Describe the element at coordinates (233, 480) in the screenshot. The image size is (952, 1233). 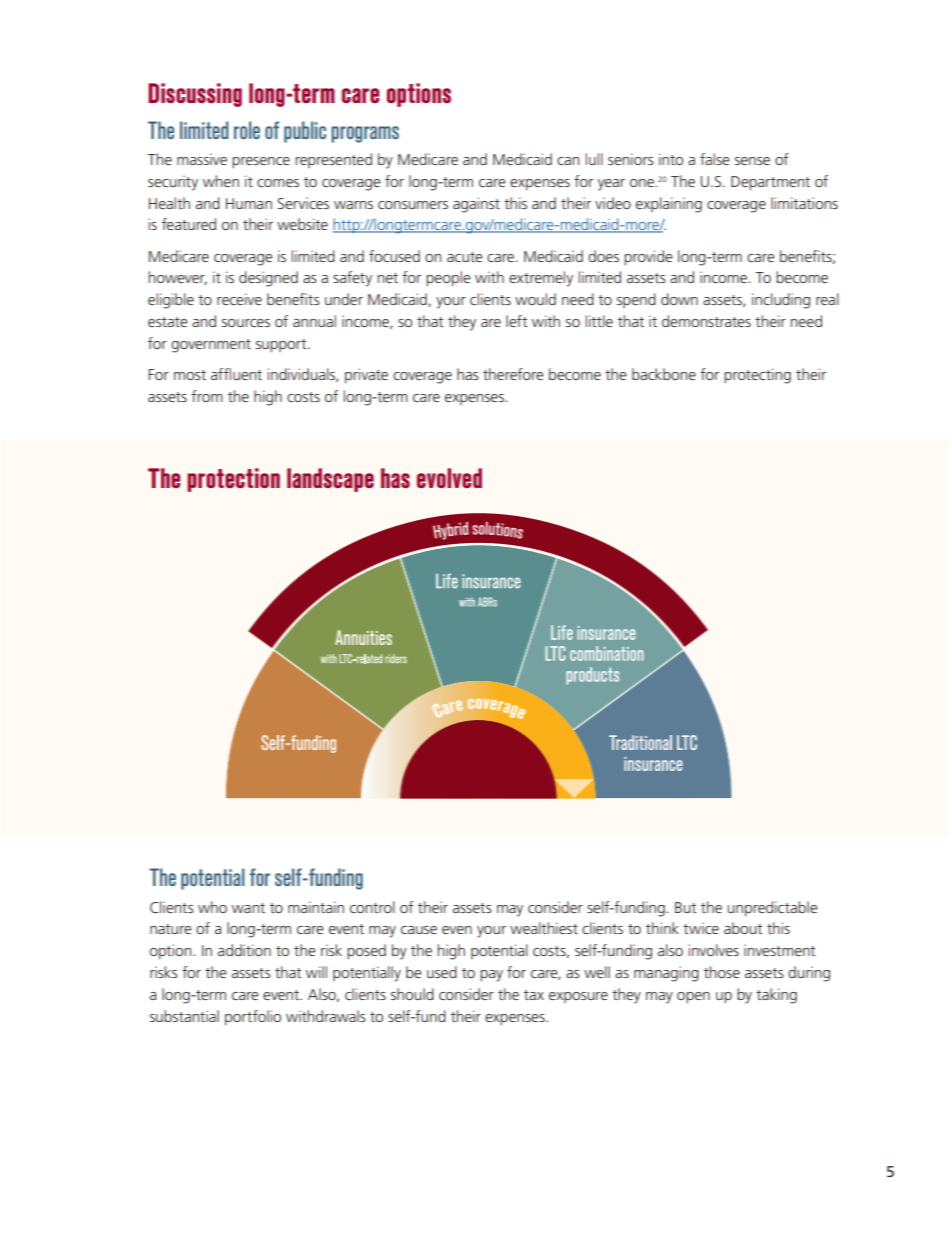
I see `protection` at that location.
